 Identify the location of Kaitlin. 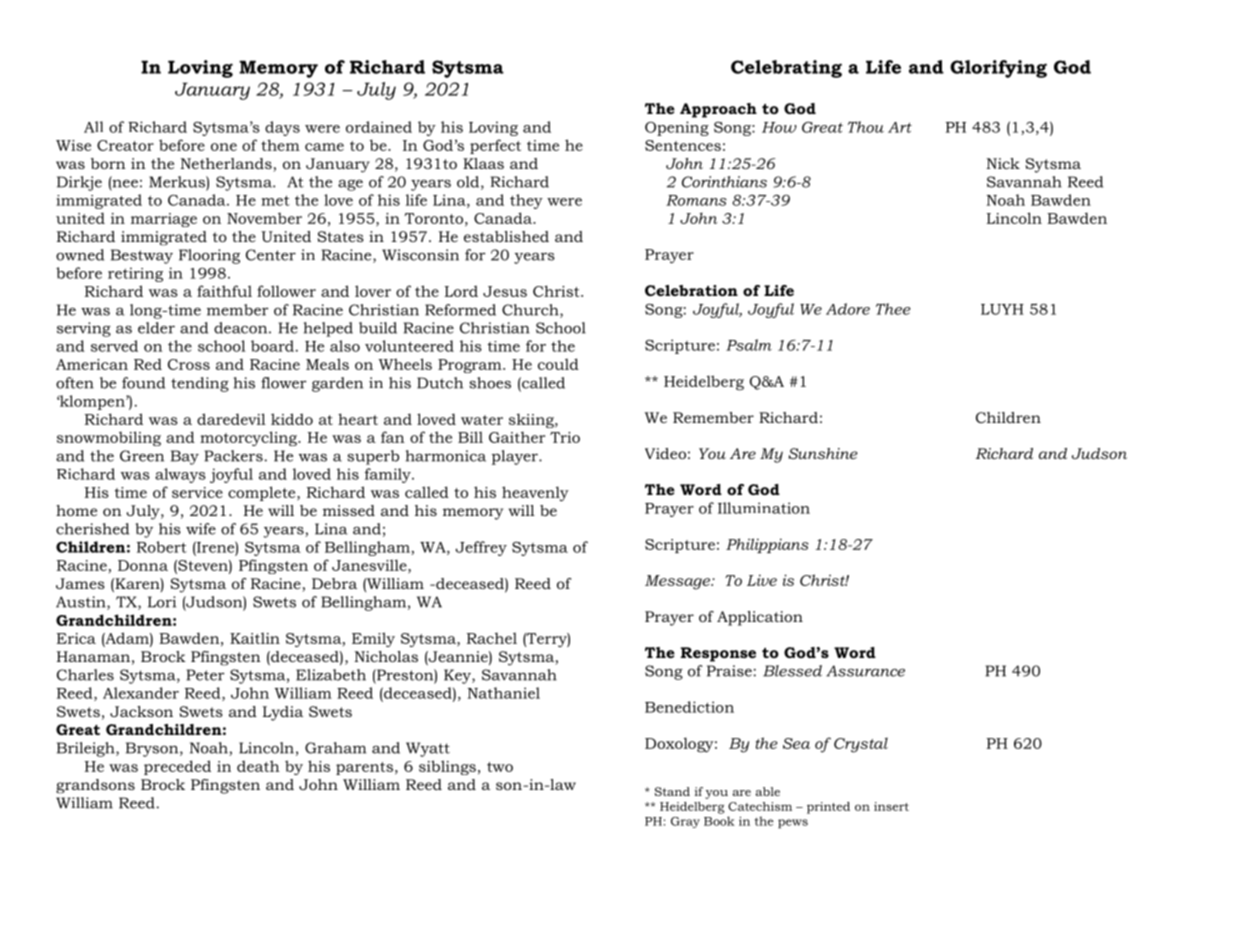
(255, 638).
